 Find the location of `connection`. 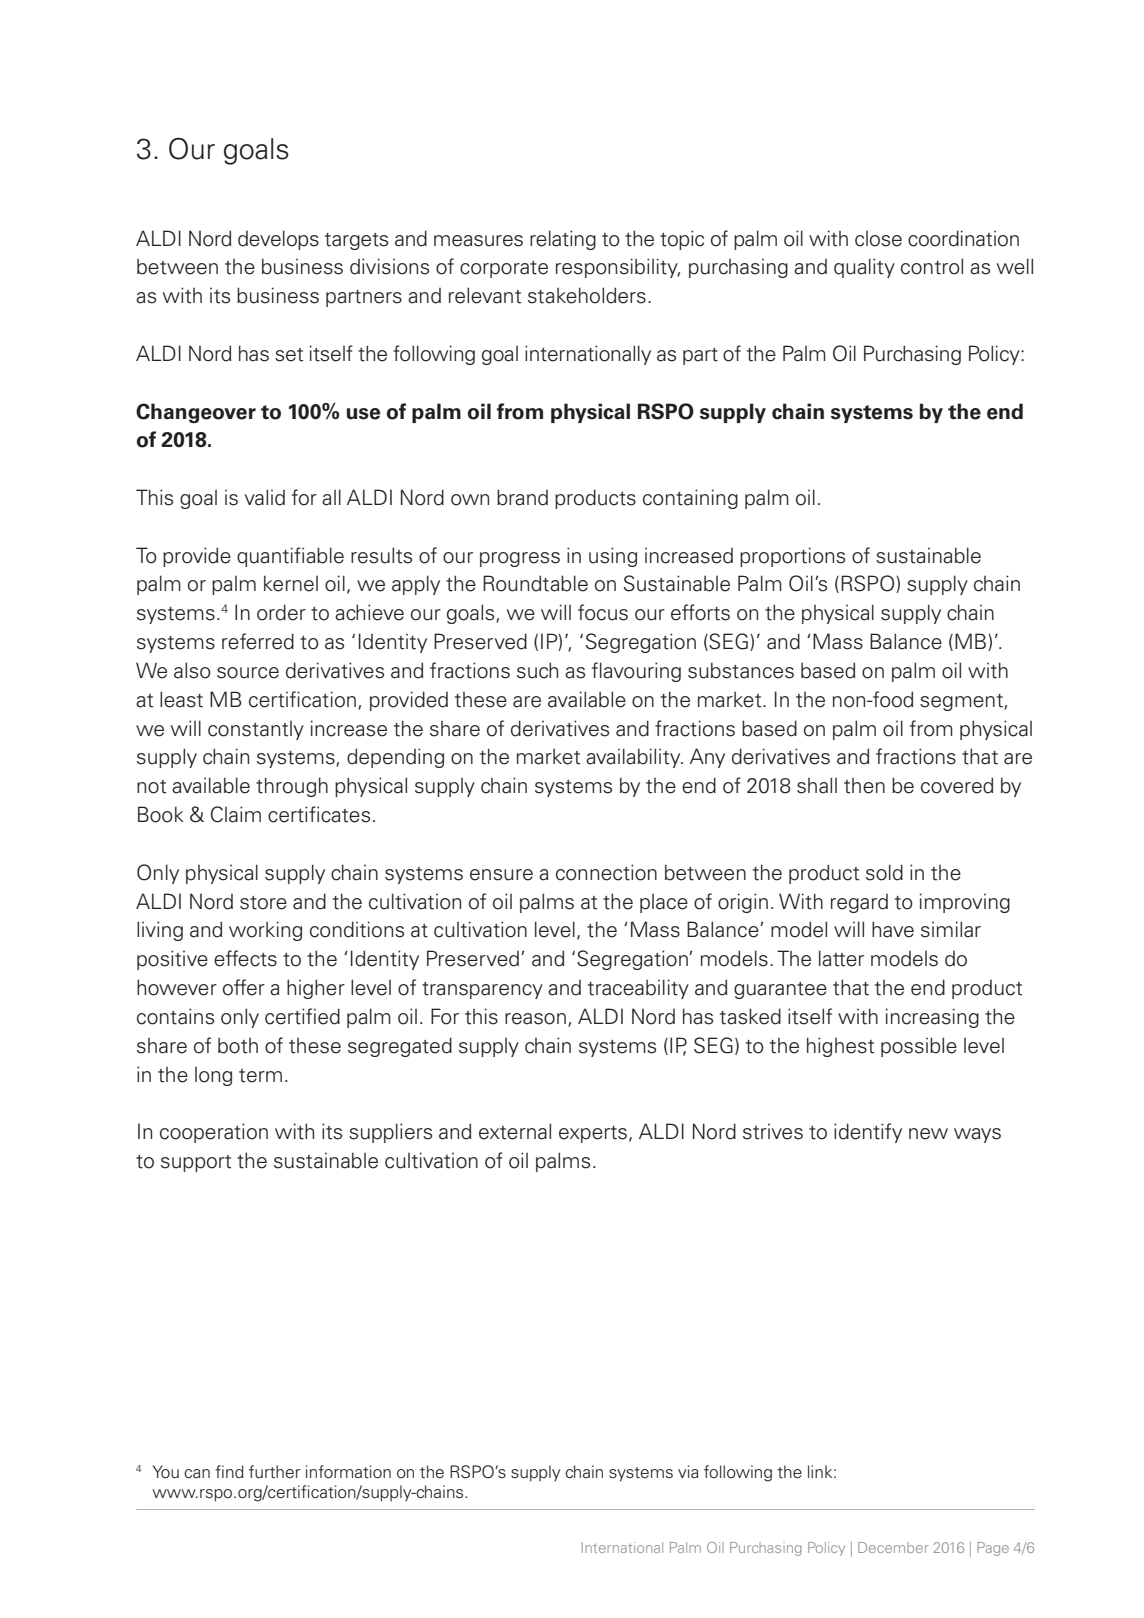

connection is located at coordinates (606, 872).
